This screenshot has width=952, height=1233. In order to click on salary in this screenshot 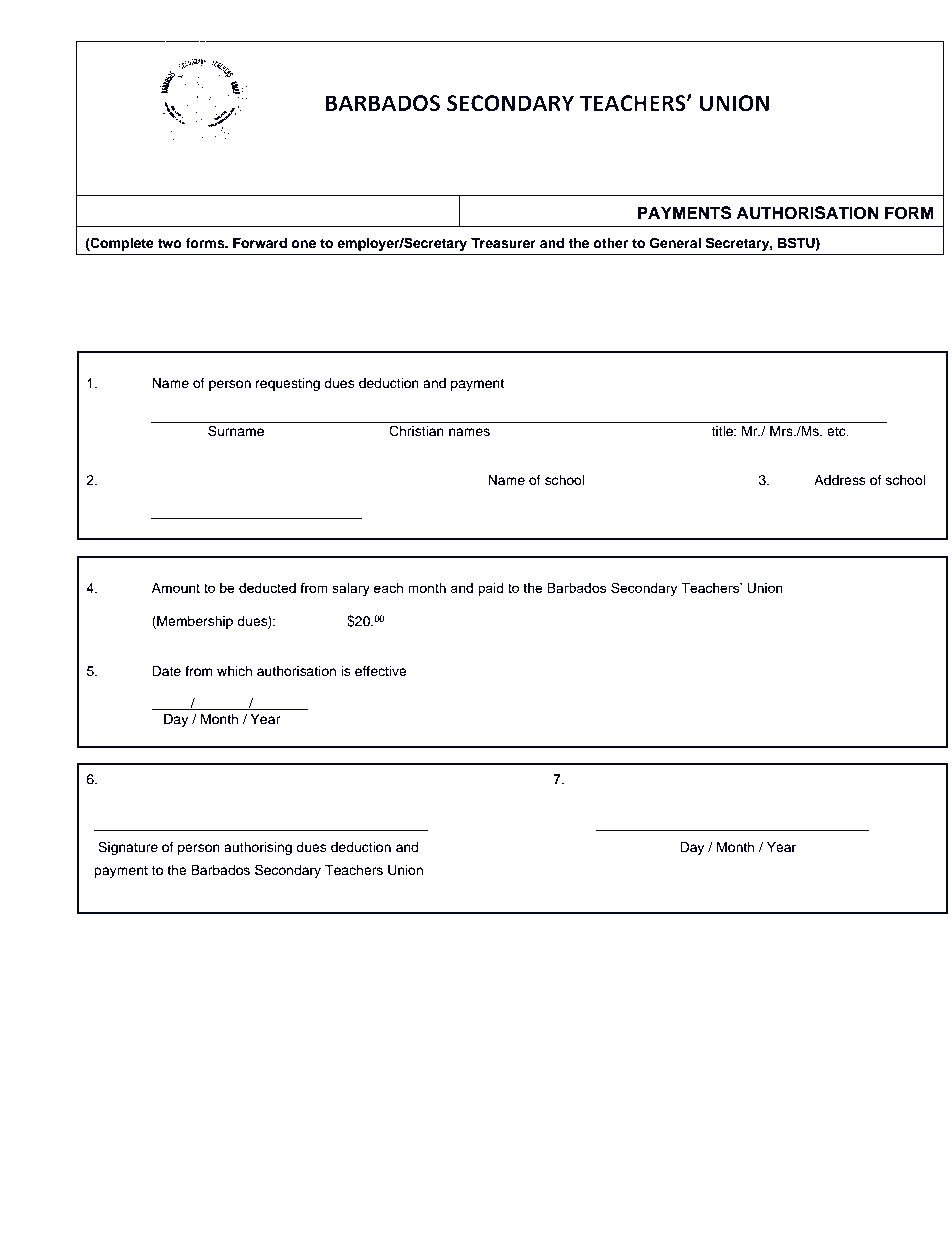, I will do `click(351, 589)`.
